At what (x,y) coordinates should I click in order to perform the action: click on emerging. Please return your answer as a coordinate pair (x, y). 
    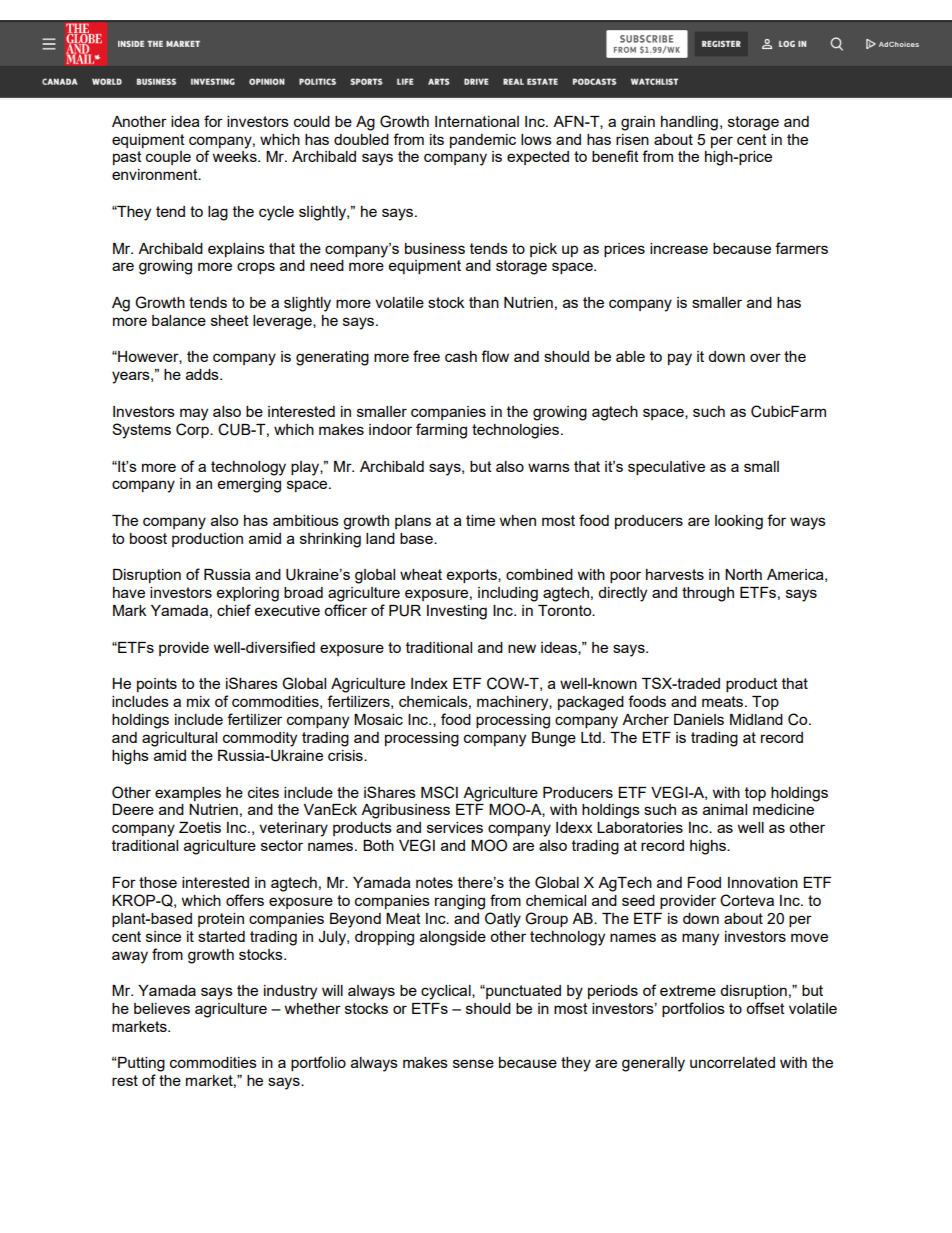
    Looking at the image, I should click on (249, 485).
